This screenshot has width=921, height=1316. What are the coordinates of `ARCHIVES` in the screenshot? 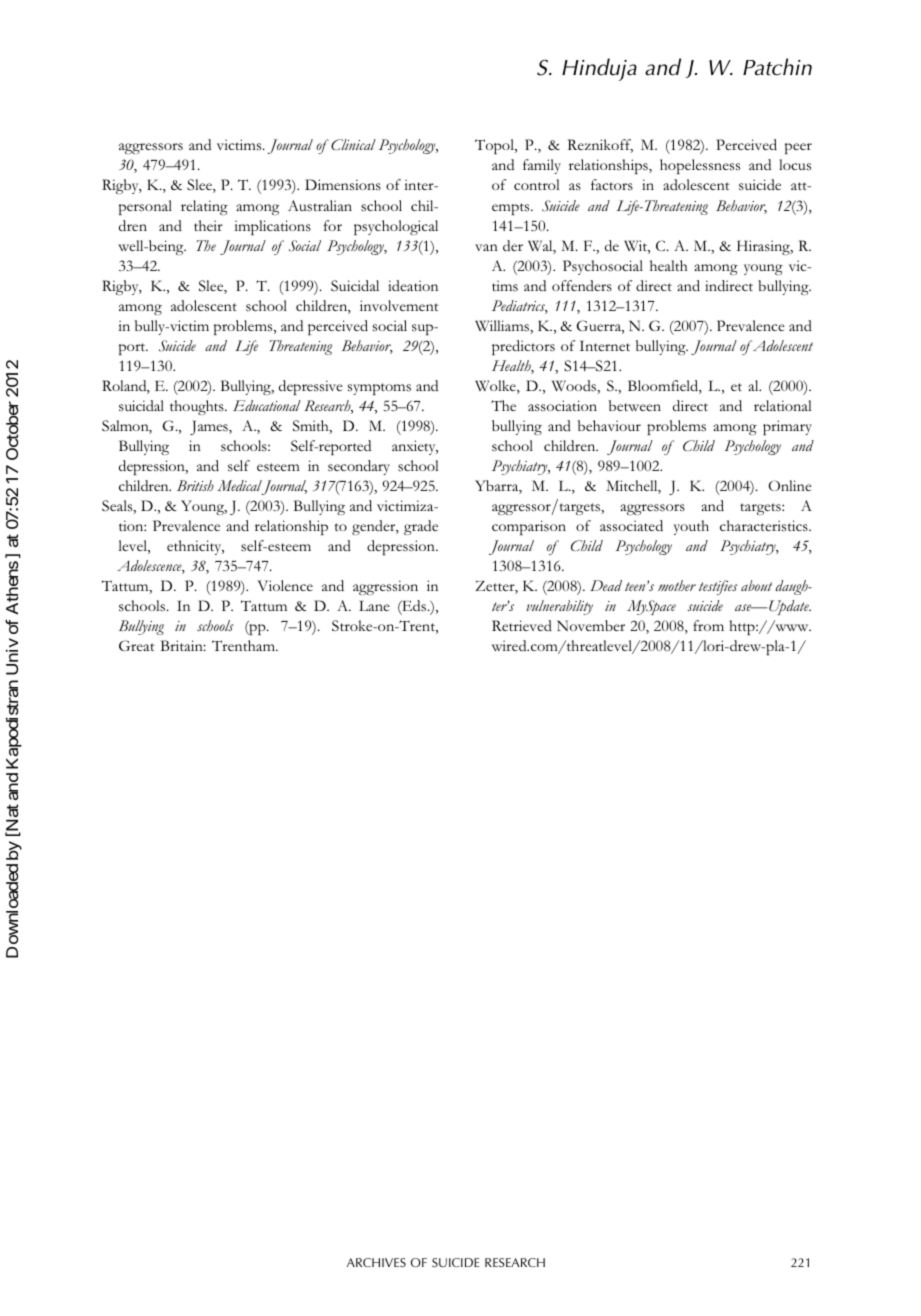 It's located at (376, 1262).
